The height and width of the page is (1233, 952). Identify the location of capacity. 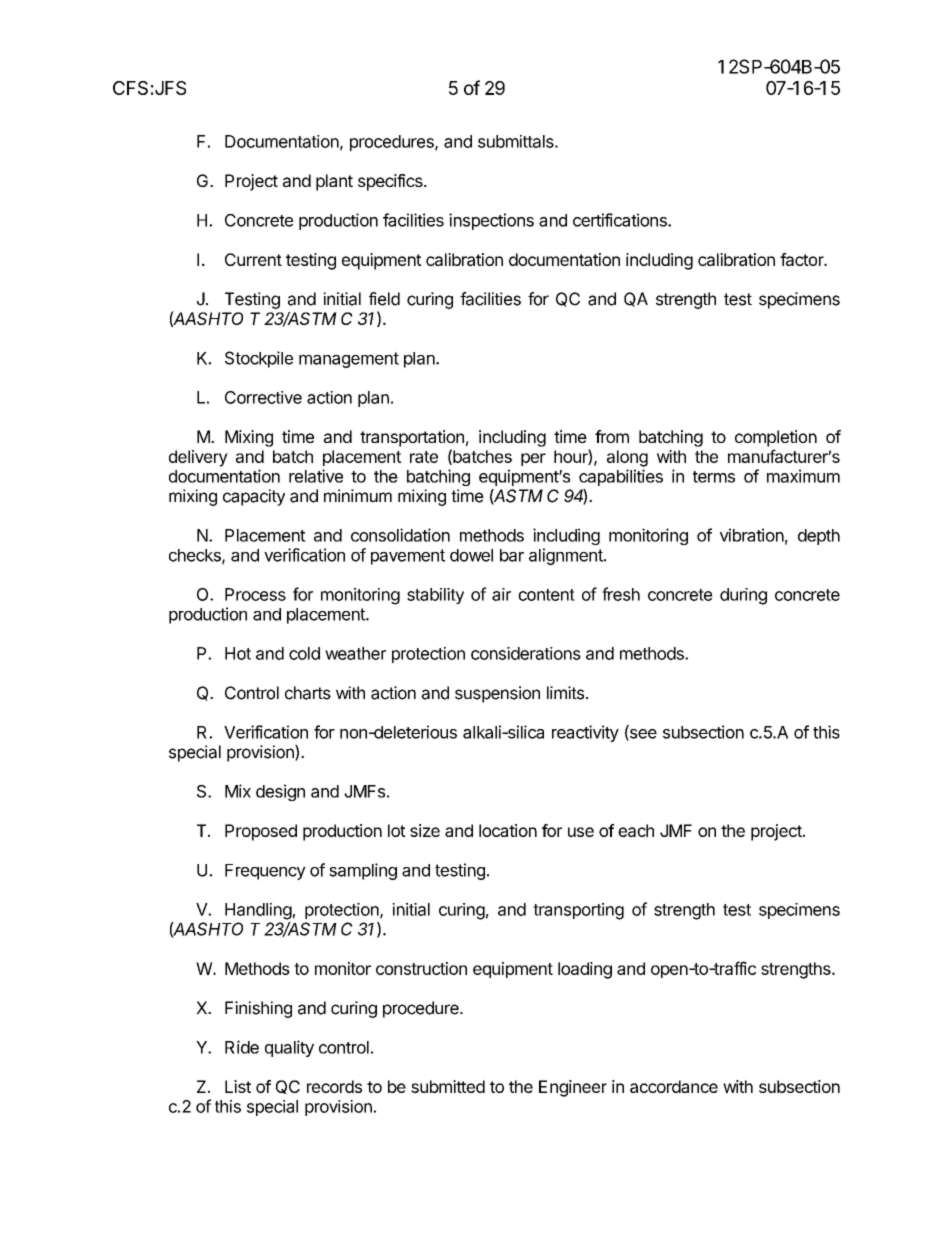
(254, 497).
